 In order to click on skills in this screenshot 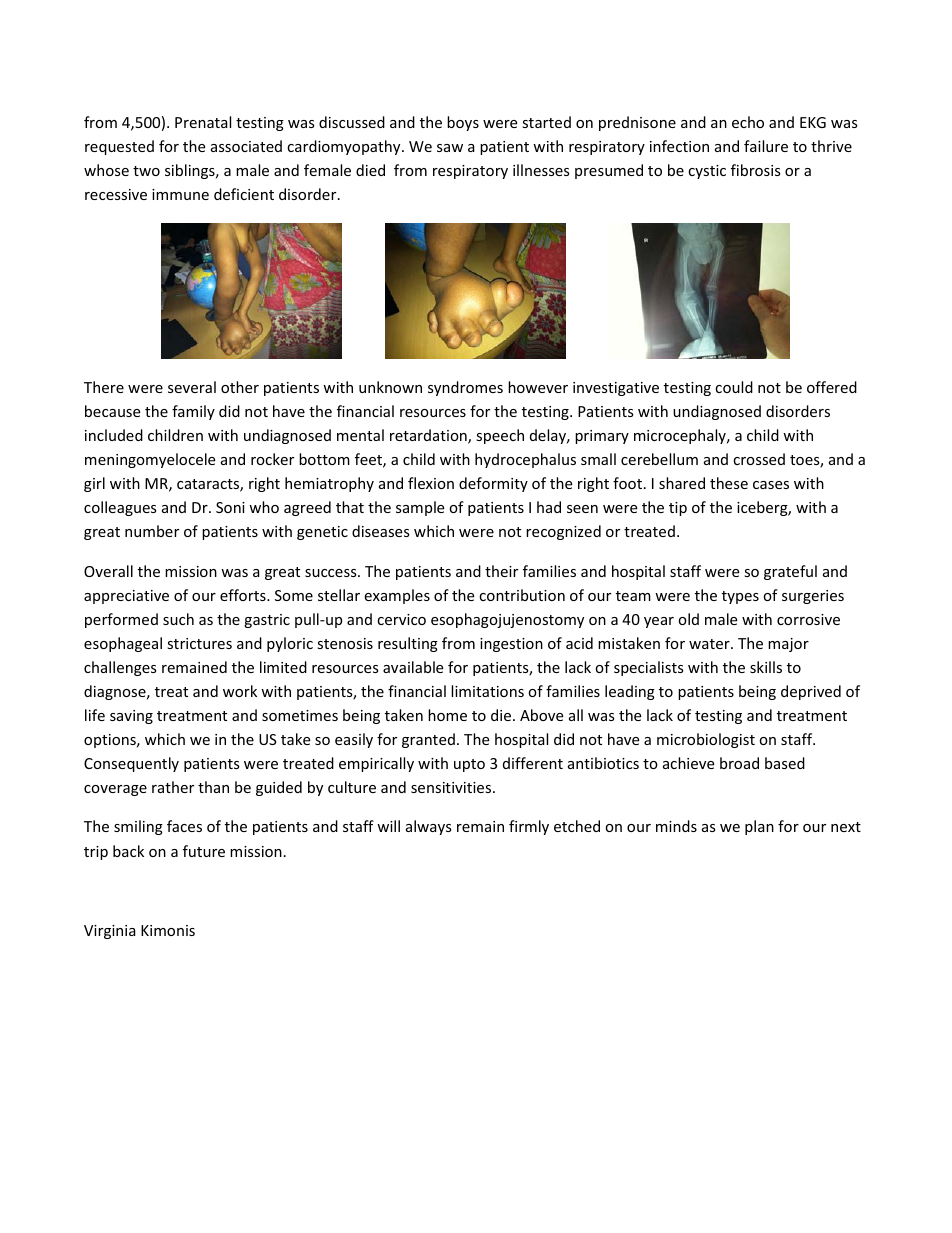, I will do `click(766, 667)`.
